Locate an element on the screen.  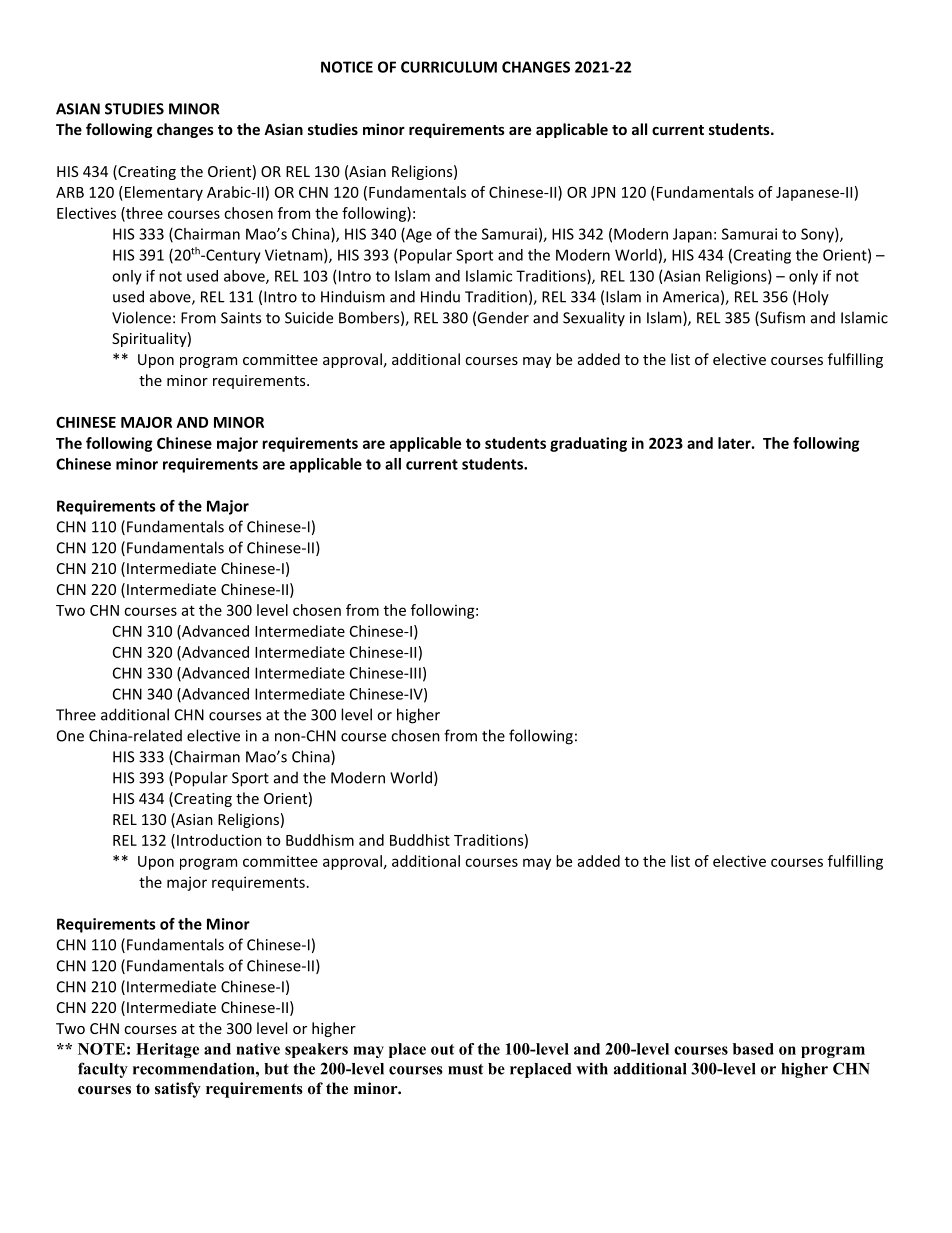
Elementary is located at coordinates (162, 193).
